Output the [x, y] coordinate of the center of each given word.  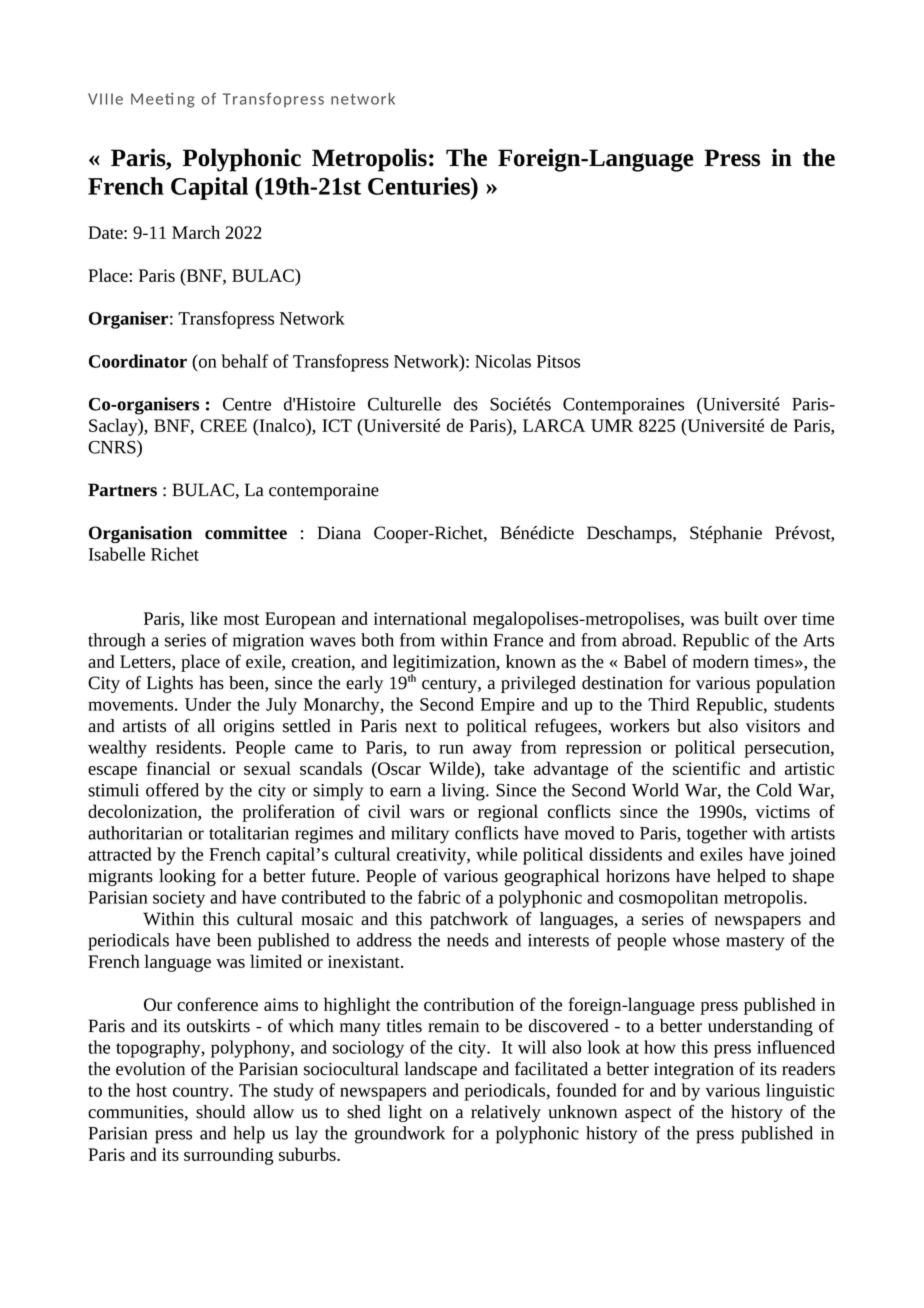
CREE [223, 425]
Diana [339, 533]
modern [721, 661]
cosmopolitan [668, 899]
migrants [120, 877]
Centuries [420, 186]
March [196, 232]
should [220, 1112]
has [211, 683]
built [741, 618]
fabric [439, 897]
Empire [508, 706]
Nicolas [503, 361]
